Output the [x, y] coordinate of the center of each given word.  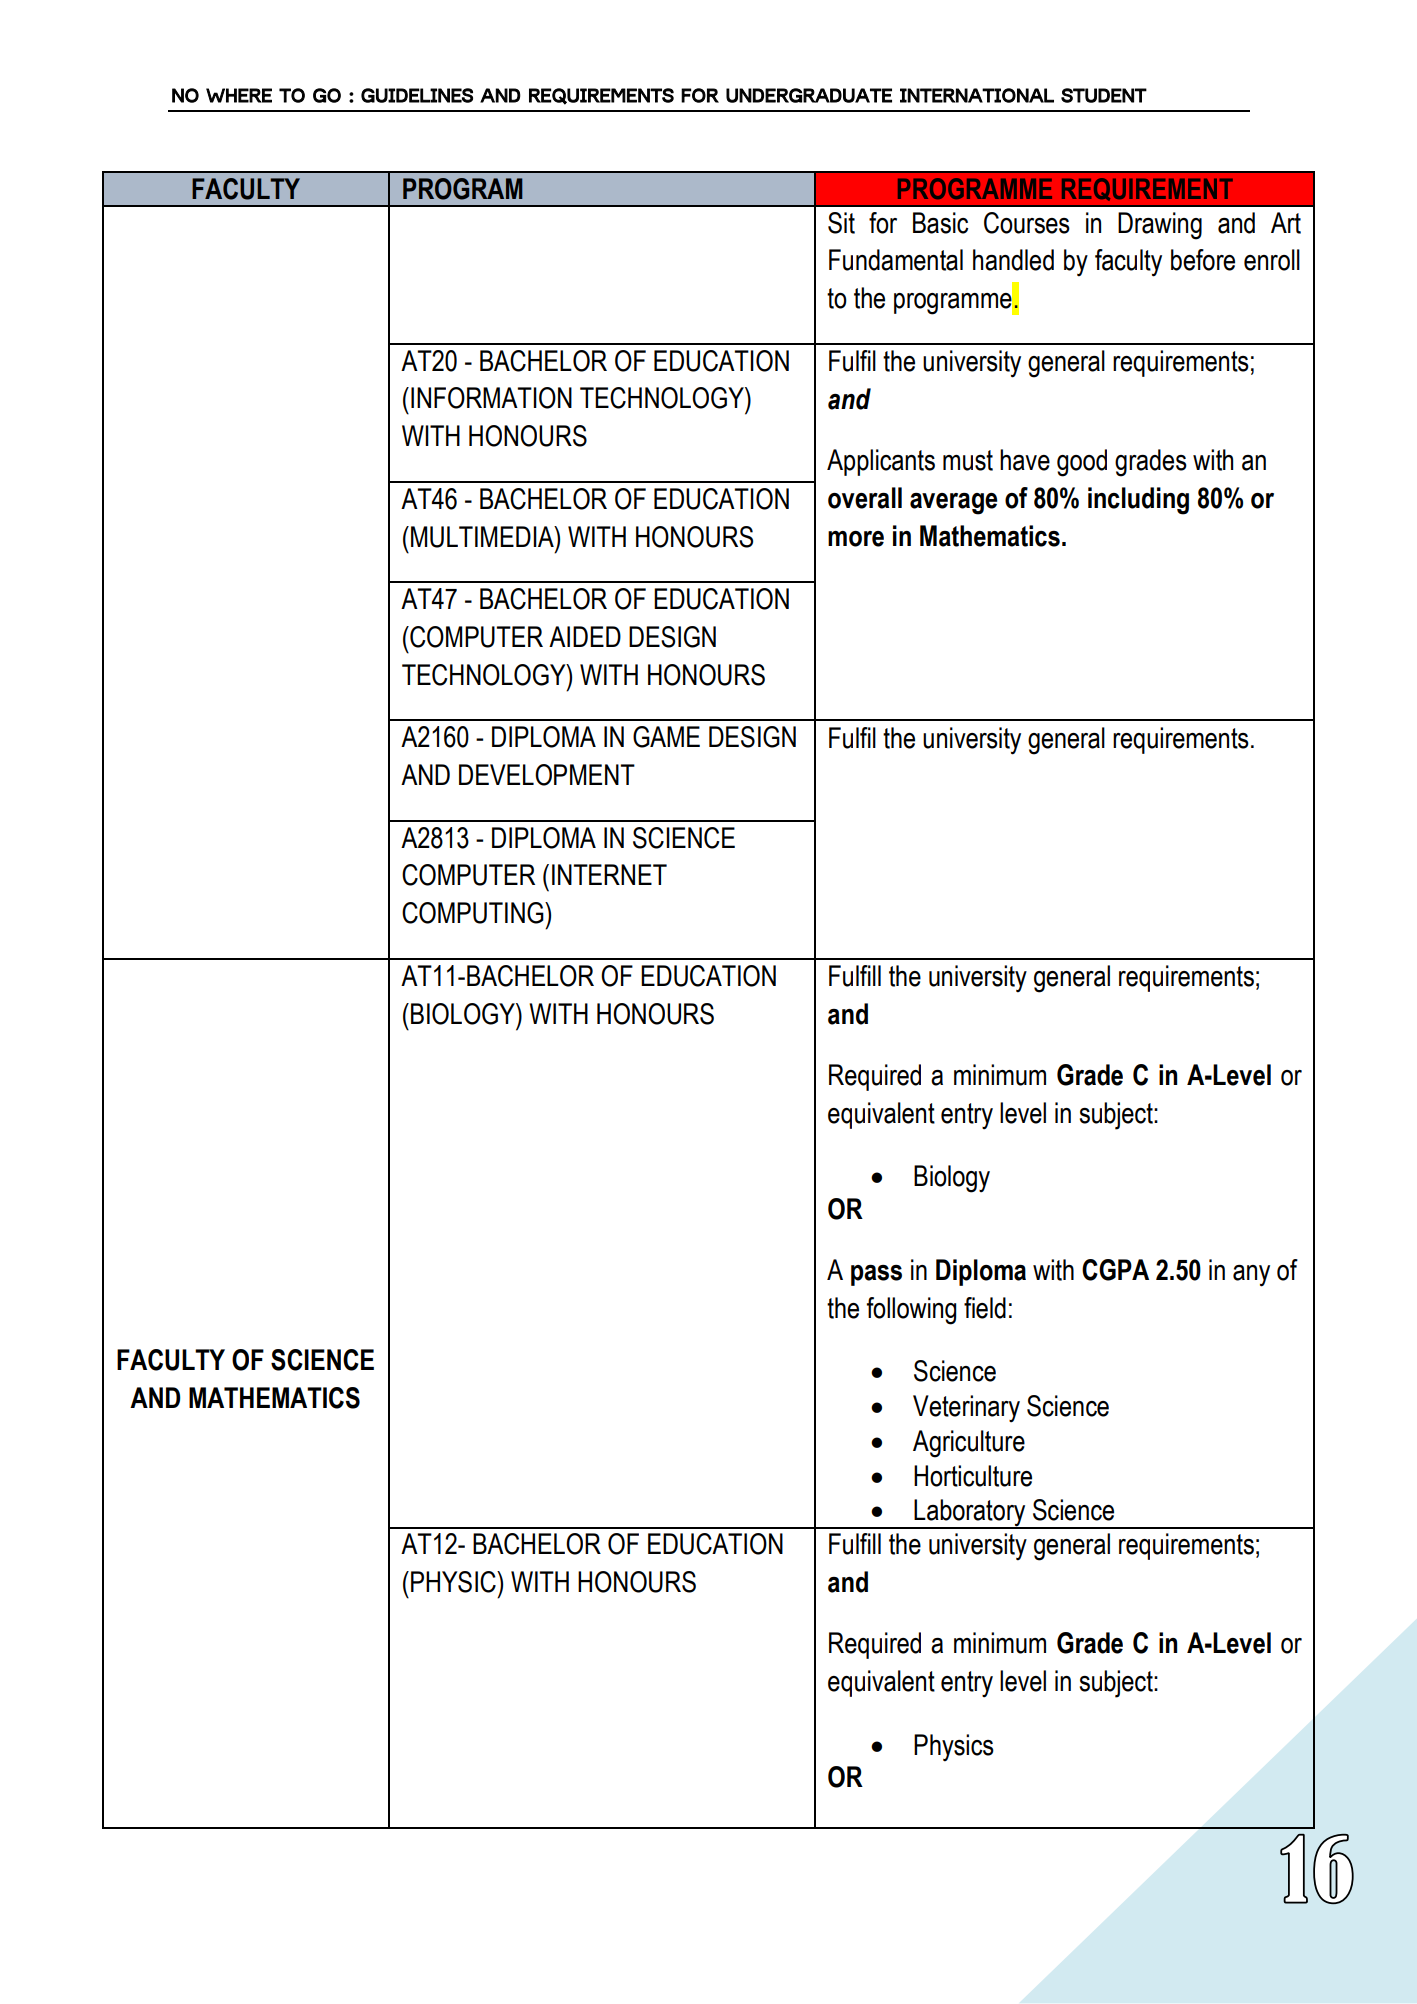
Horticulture [973, 1476]
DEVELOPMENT [547, 775]
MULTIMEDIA [483, 537]
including [1138, 501]
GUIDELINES [417, 95]
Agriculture [969, 1444]
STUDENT [1104, 95]
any [1251, 1276]
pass [876, 1275]
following [911, 1311]
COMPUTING [474, 913]
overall [865, 498]
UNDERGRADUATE [809, 95]
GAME [666, 737]
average [954, 504]
